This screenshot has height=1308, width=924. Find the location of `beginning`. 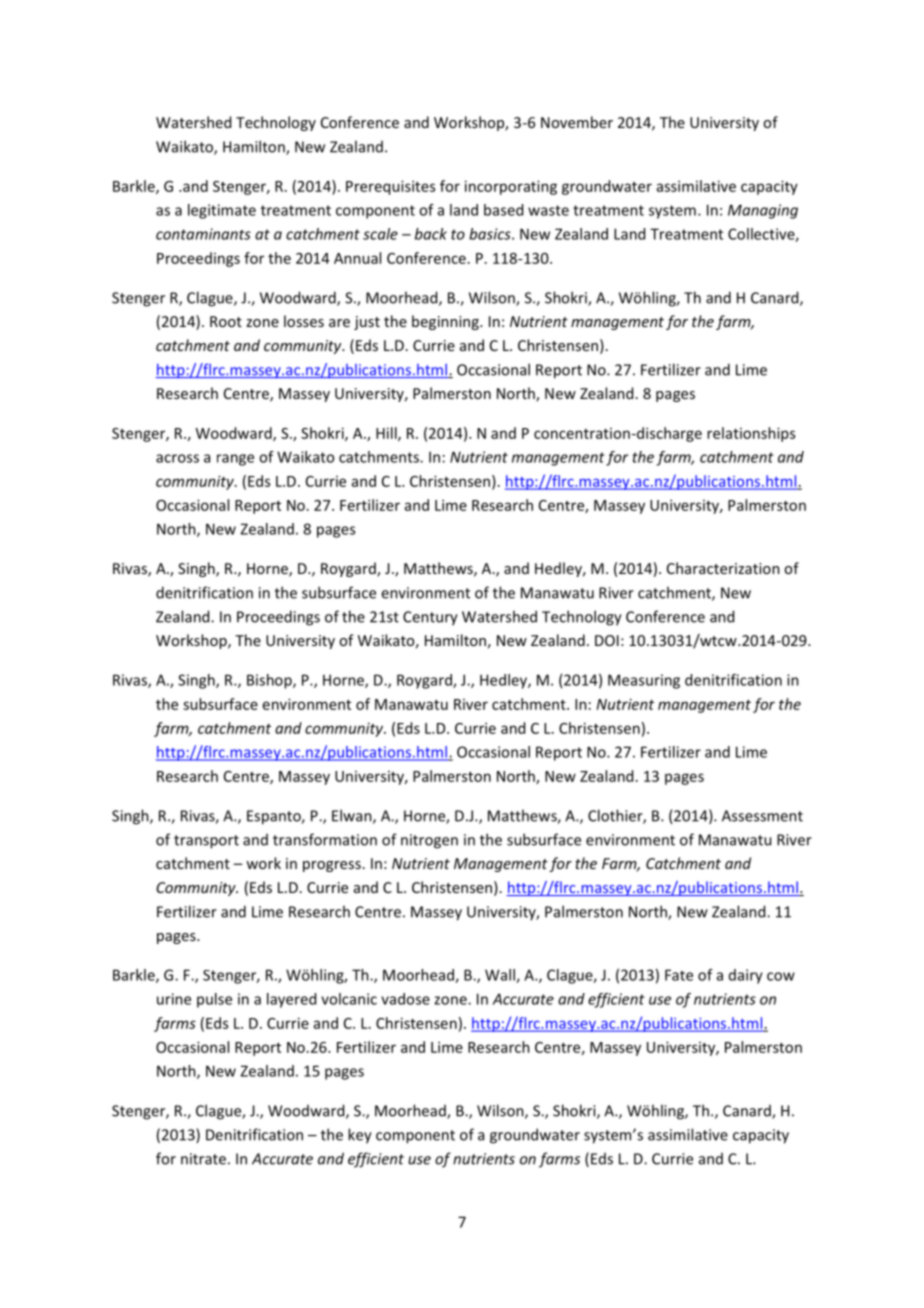

beginning is located at coordinates (446, 322).
